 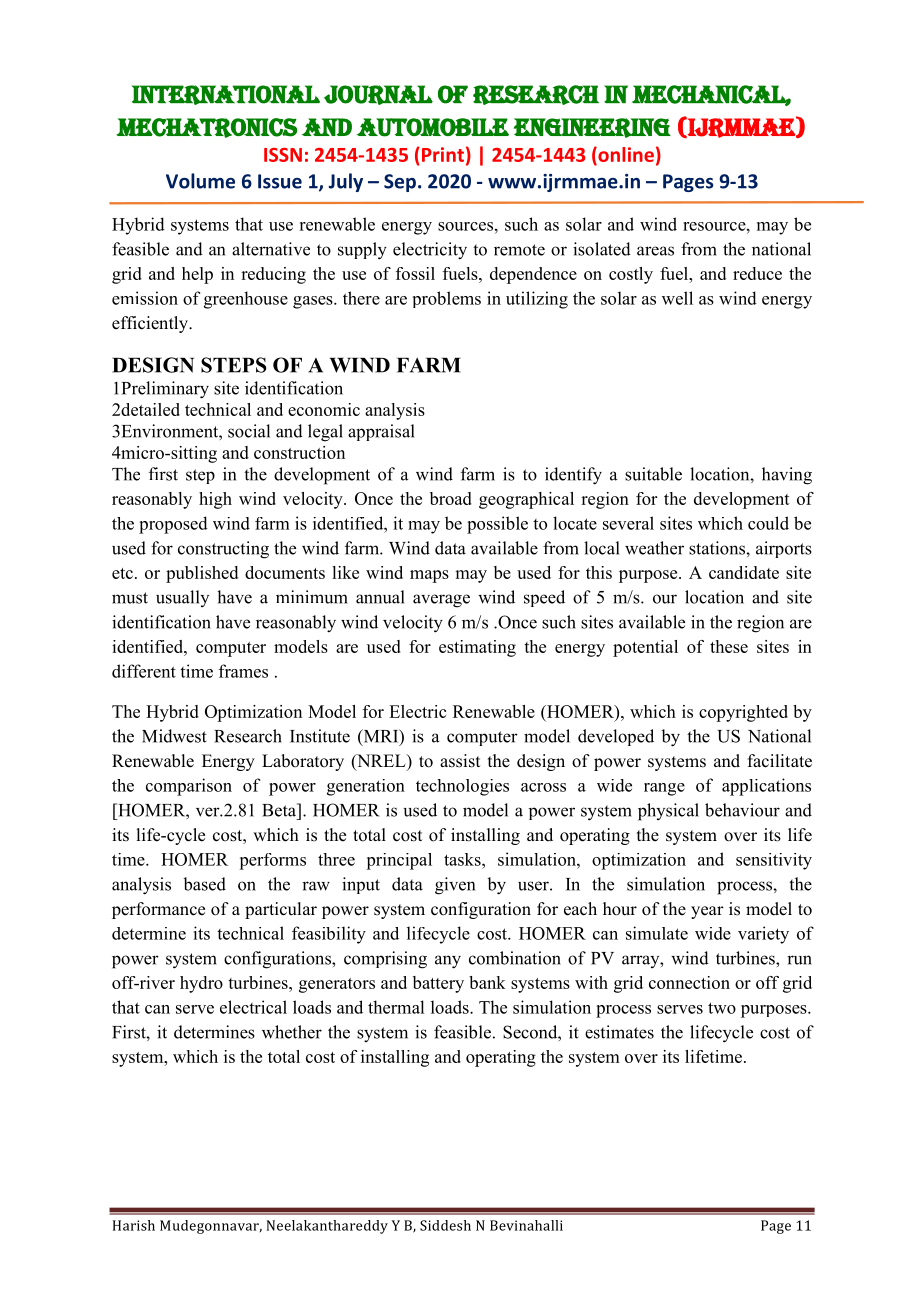 I want to click on candidate, so click(x=744, y=572).
